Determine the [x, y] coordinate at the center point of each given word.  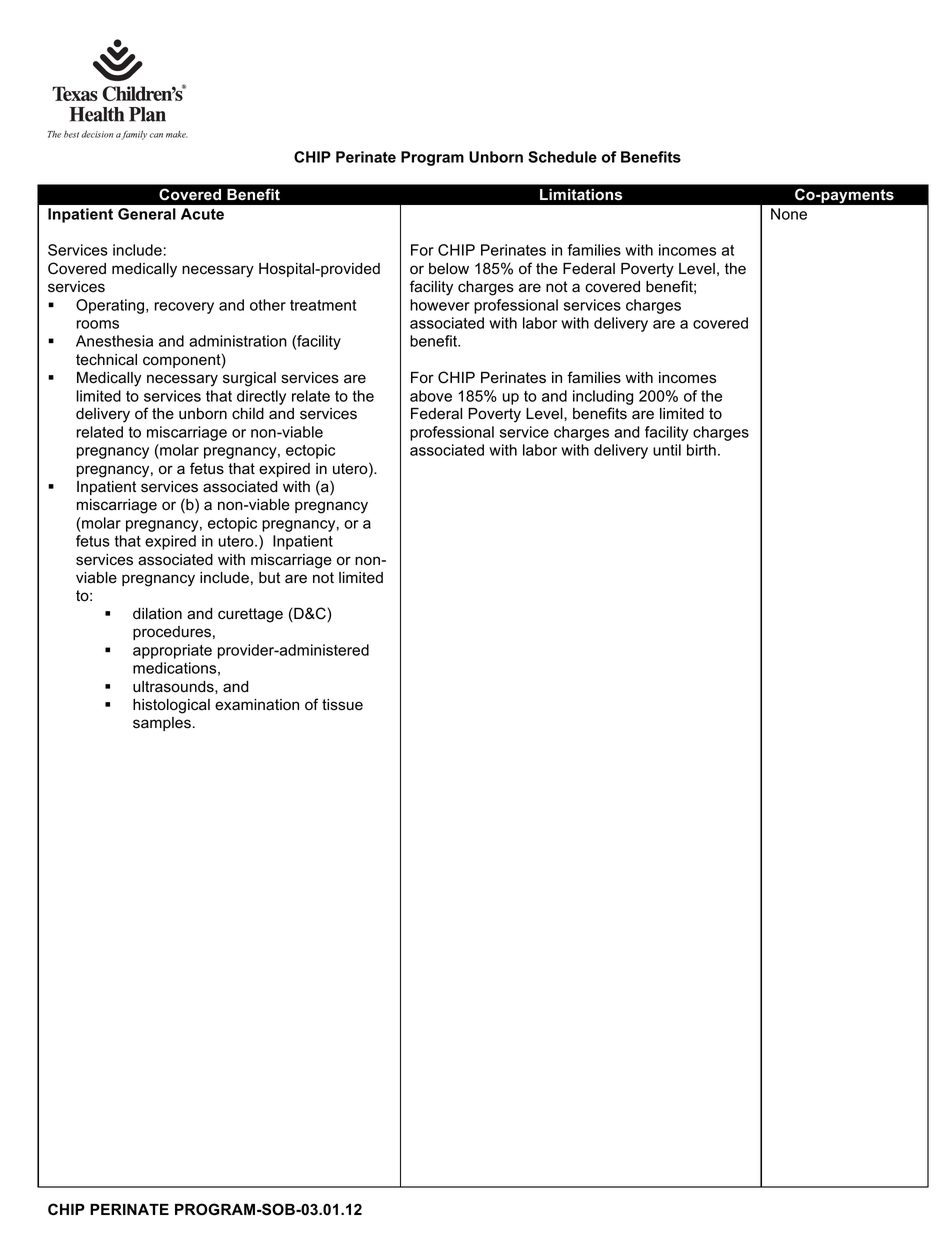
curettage [250, 615]
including [603, 397]
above [431, 396]
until [667, 450]
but [269, 577]
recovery [184, 308]
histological [171, 706]
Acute [202, 214]
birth [701, 450]
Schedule [562, 157]
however [440, 305]
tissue [342, 705]
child [248, 414]
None [789, 214]
